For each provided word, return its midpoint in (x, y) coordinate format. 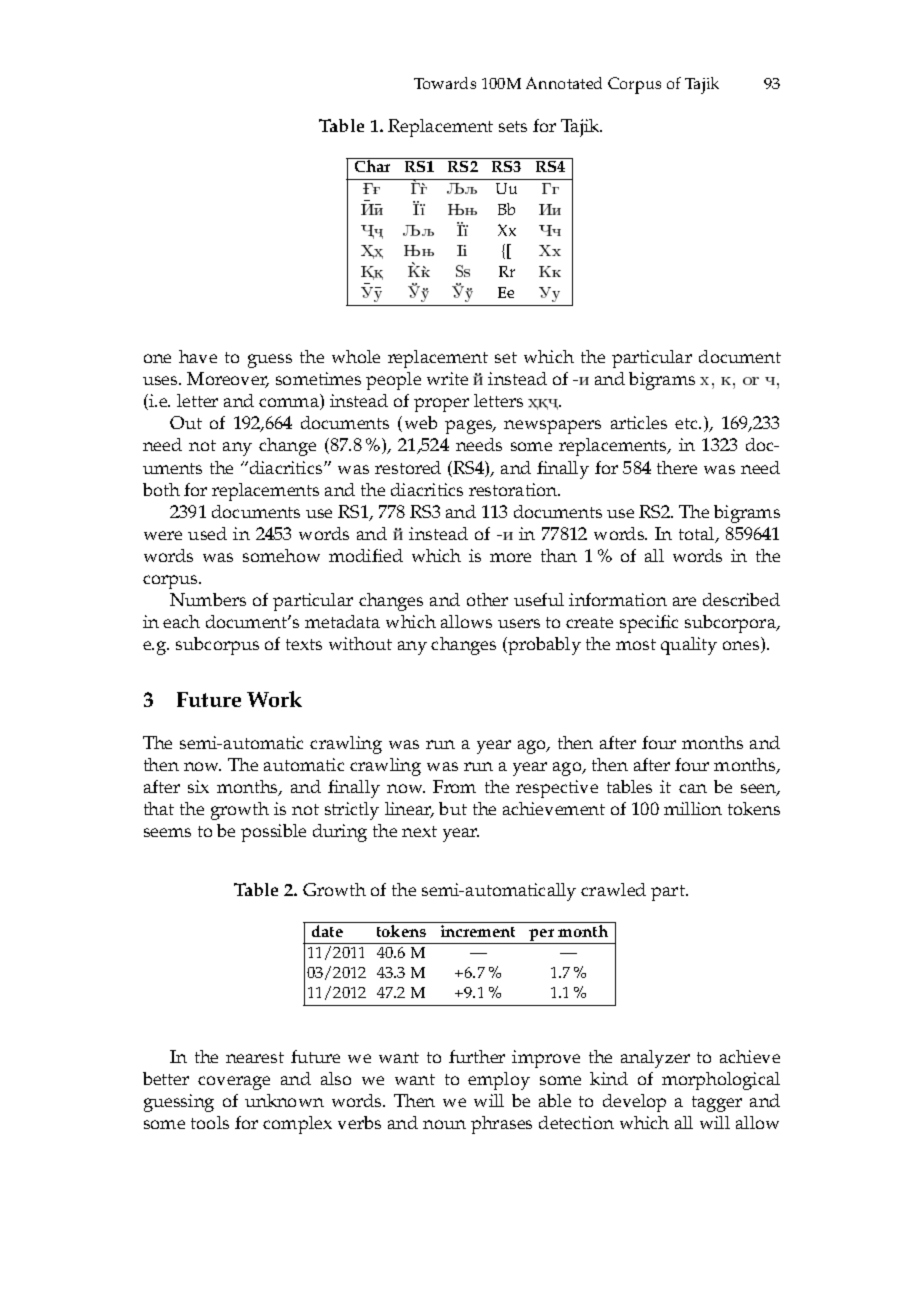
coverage (234, 1083)
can (693, 788)
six (198, 786)
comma (290, 404)
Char (372, 165)
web (421, 422)
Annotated (564, 83)
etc (687, 423)
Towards (445, 83)
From (454, 786)
